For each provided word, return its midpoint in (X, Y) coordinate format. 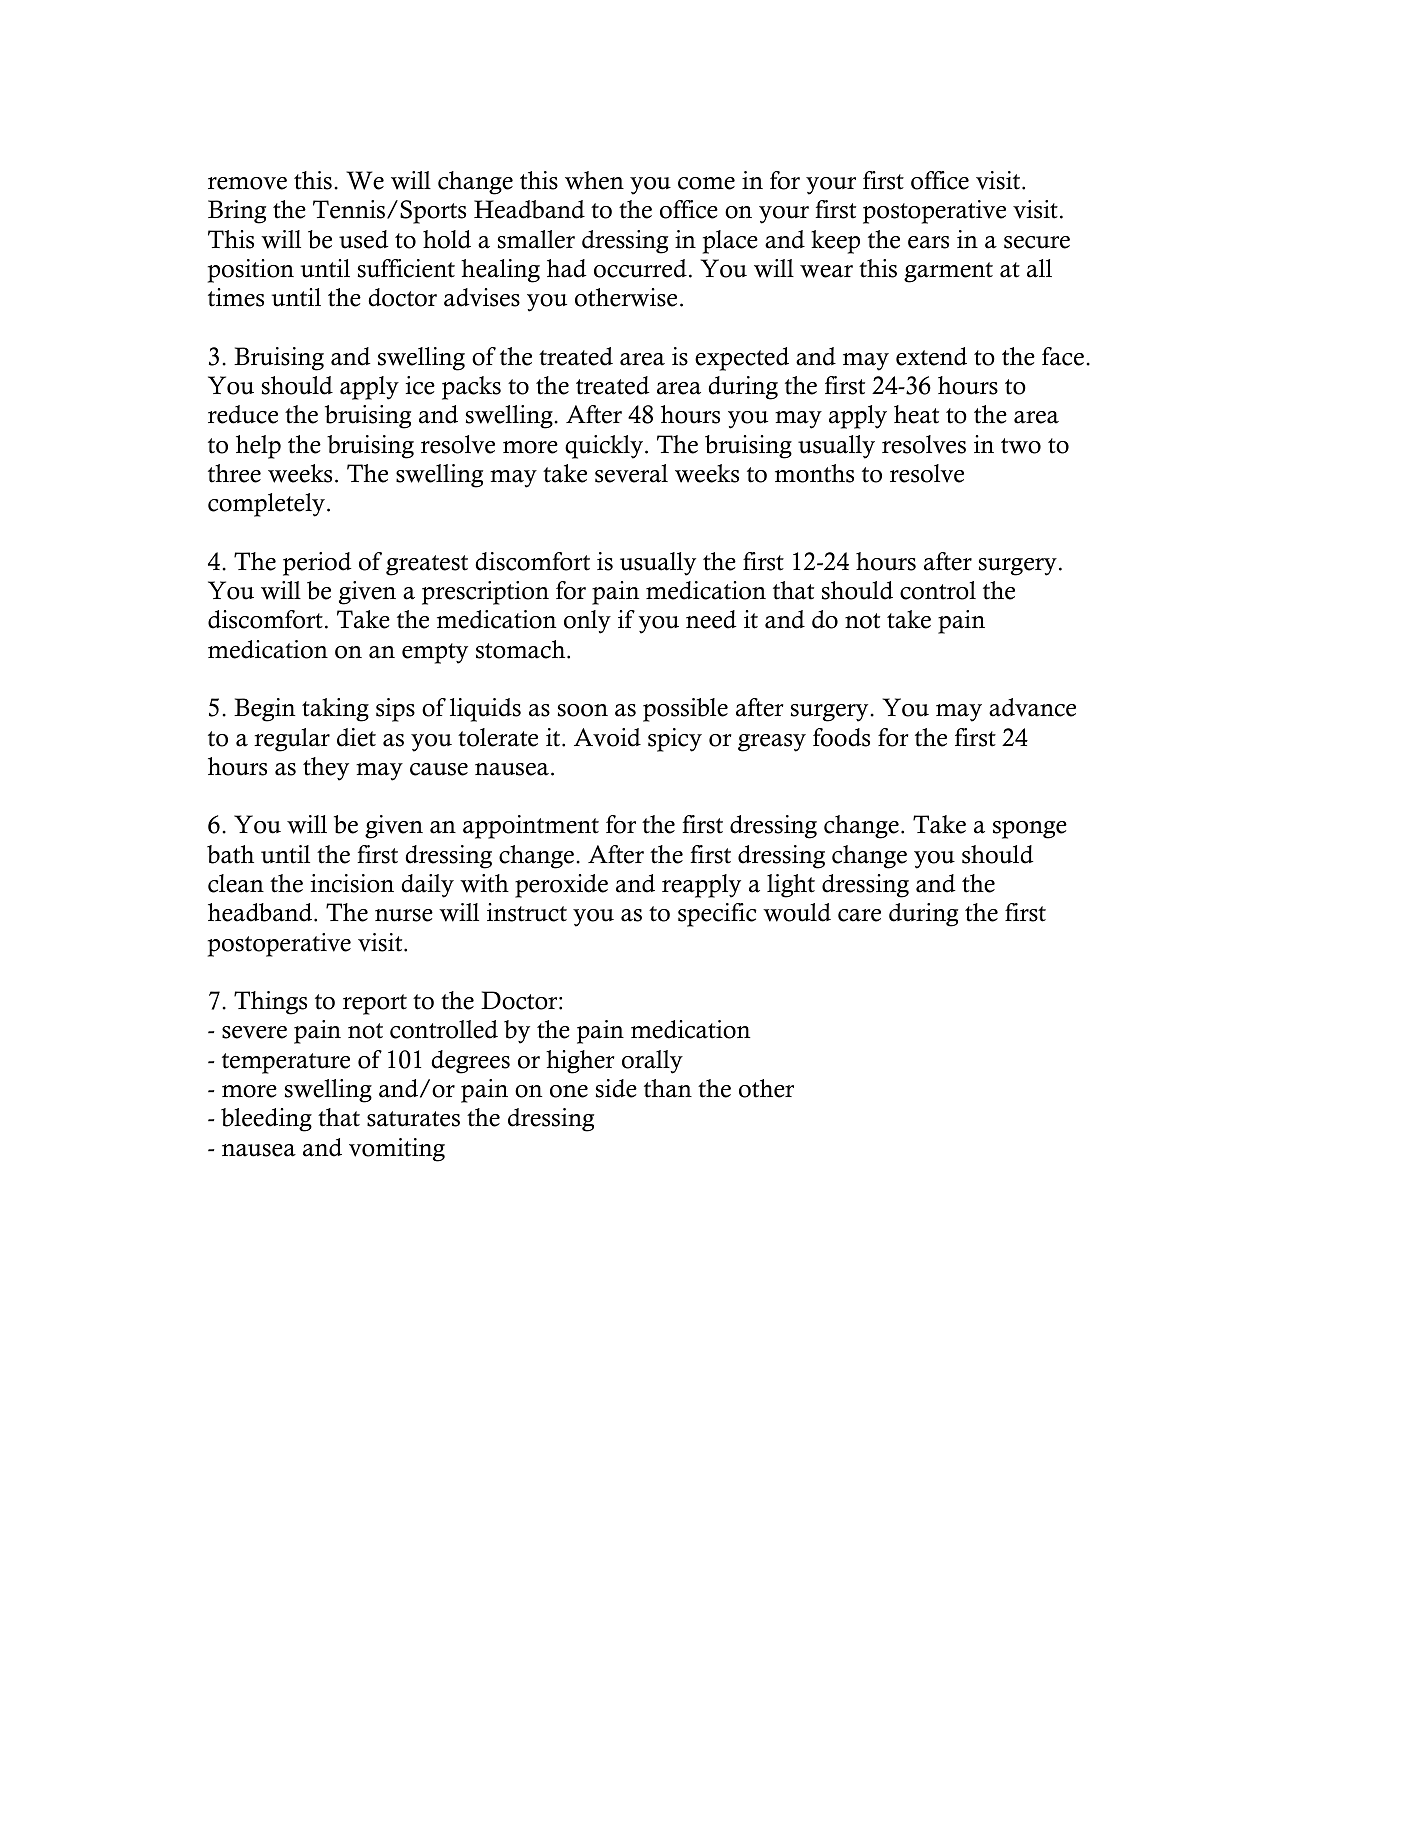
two (1021, 446)
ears (928, 242)
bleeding (266, 1120)
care (859, 915)
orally (652, 1062)
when (594, 180)
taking (335, 710)
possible (685, 710)
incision (352, 883)
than (668, 1088)
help (258, 447)
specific (717, 915)
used (364, 239)
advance (1032, 707)
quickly (604, 447)
